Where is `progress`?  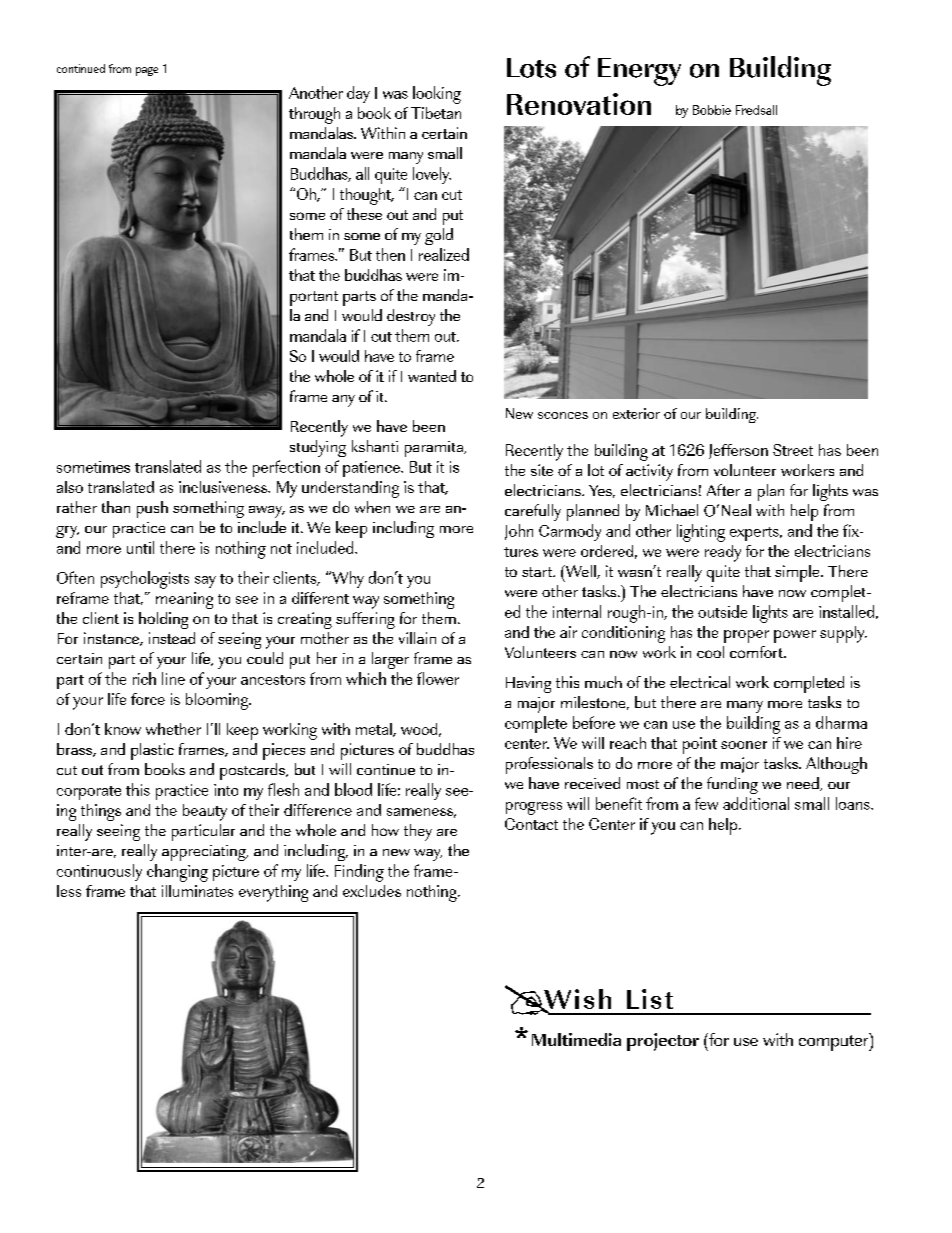
progress is located at coordinates (534, 808).
